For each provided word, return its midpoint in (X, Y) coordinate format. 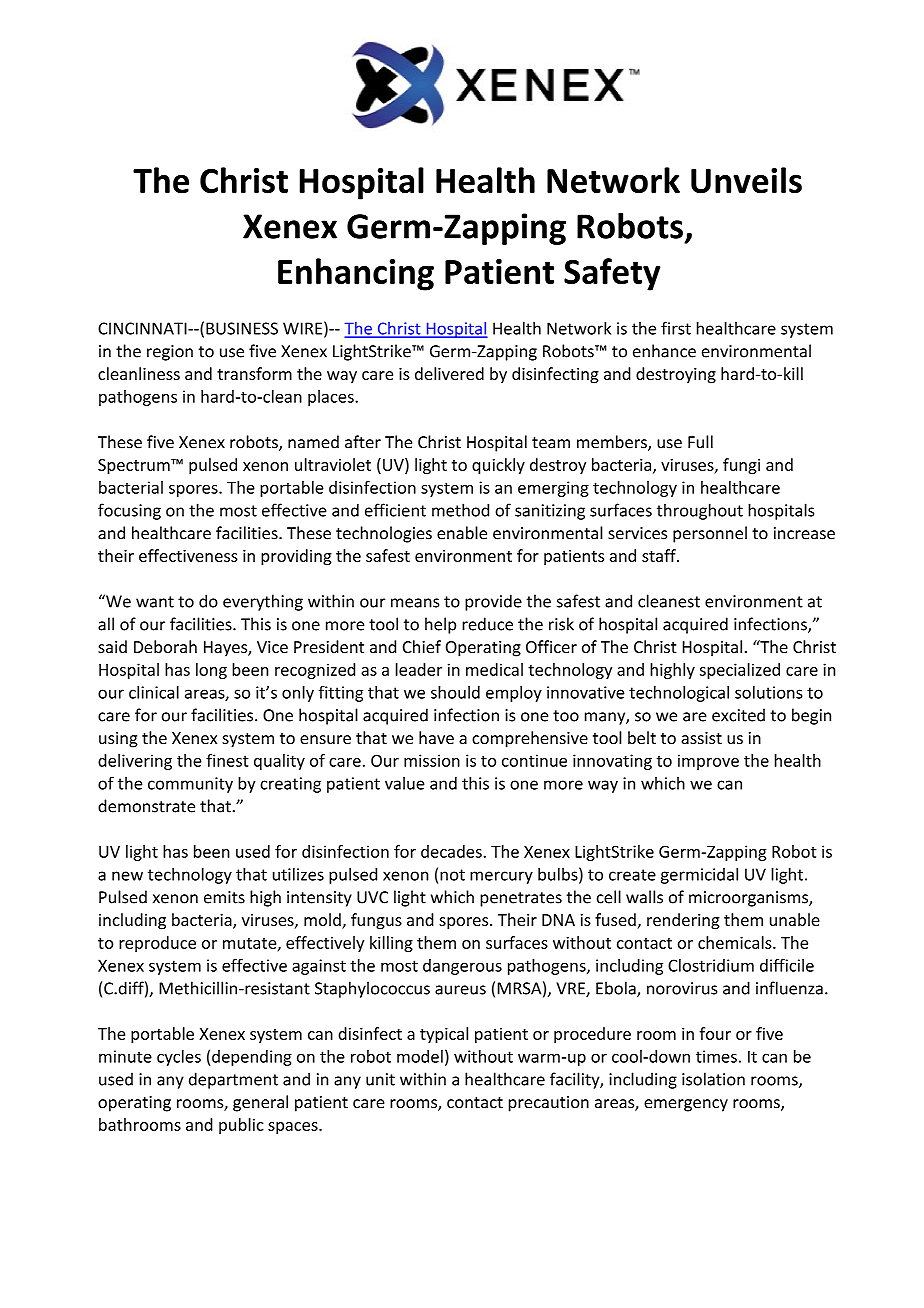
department (233, 1080)
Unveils (746, 180)
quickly (498, 466)
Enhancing (356, 274)
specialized (740, 671)
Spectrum (135, 466)
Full (700, 442)
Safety (612, 274)
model (420, 1056)
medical (494, 669)
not (452, 875)
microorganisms (749, 899)
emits (224, 897)
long (211, 671)
